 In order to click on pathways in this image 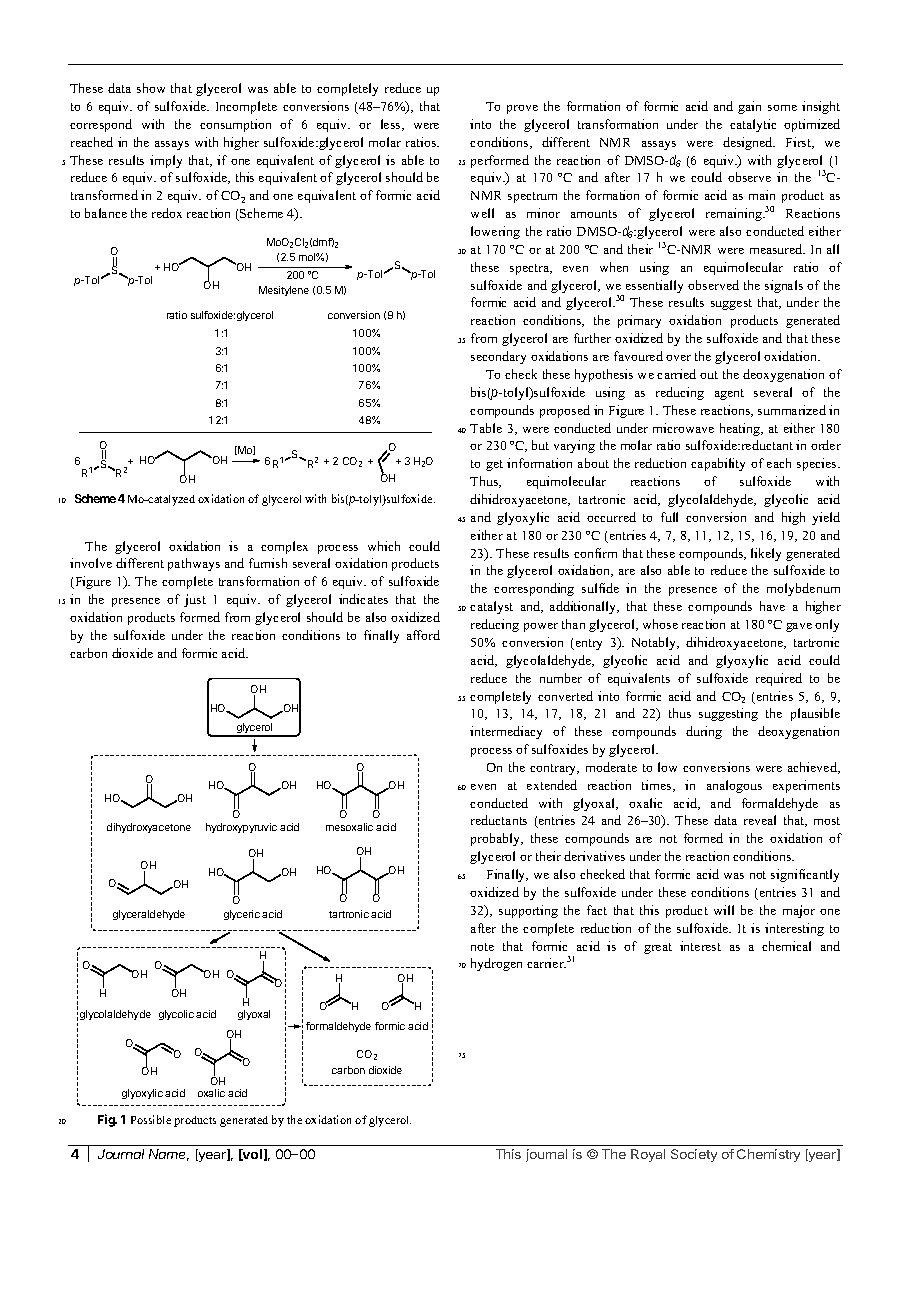, I will do `click(194, 564)`.
